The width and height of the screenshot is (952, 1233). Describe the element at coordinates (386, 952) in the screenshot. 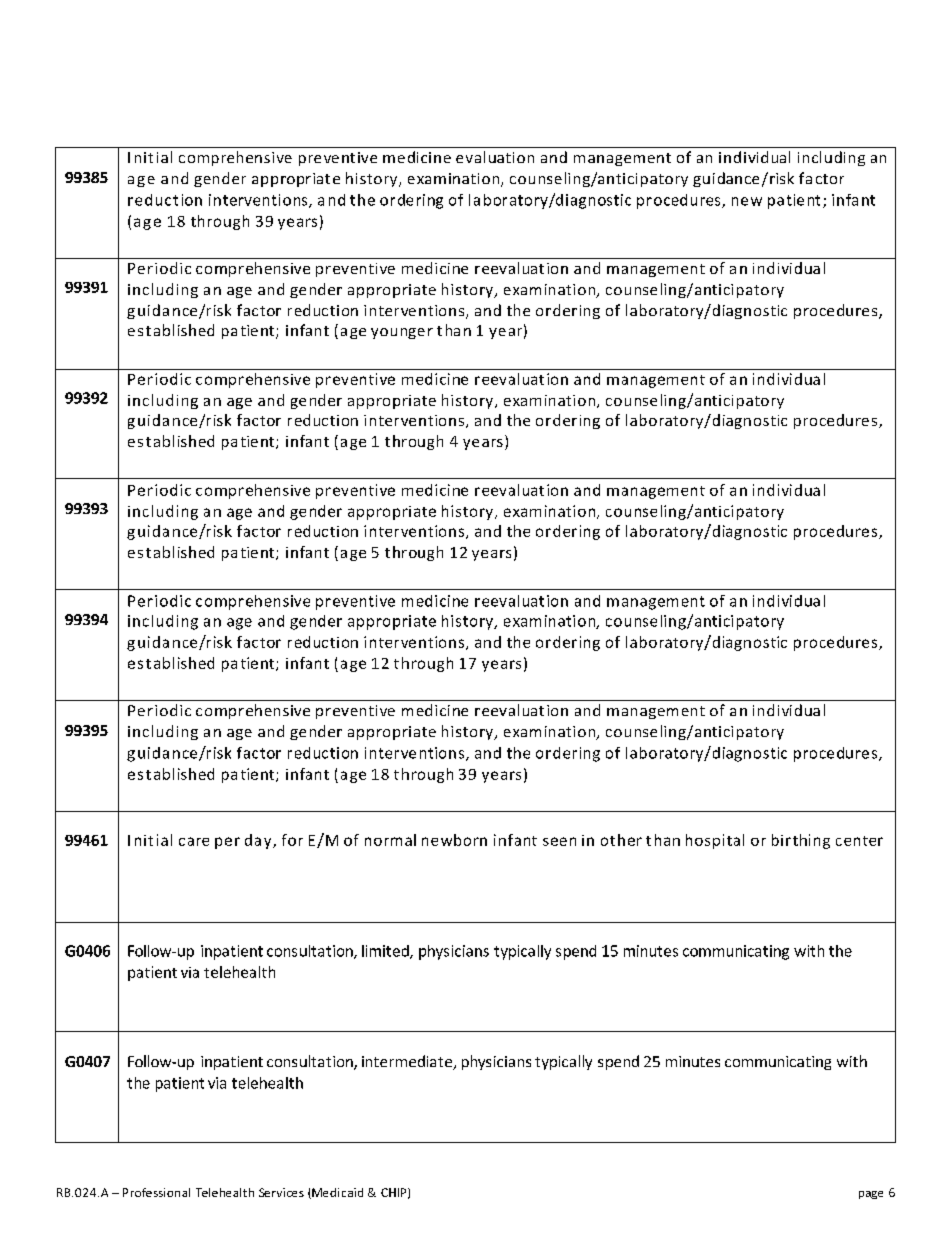

I see `limited` at that location.
